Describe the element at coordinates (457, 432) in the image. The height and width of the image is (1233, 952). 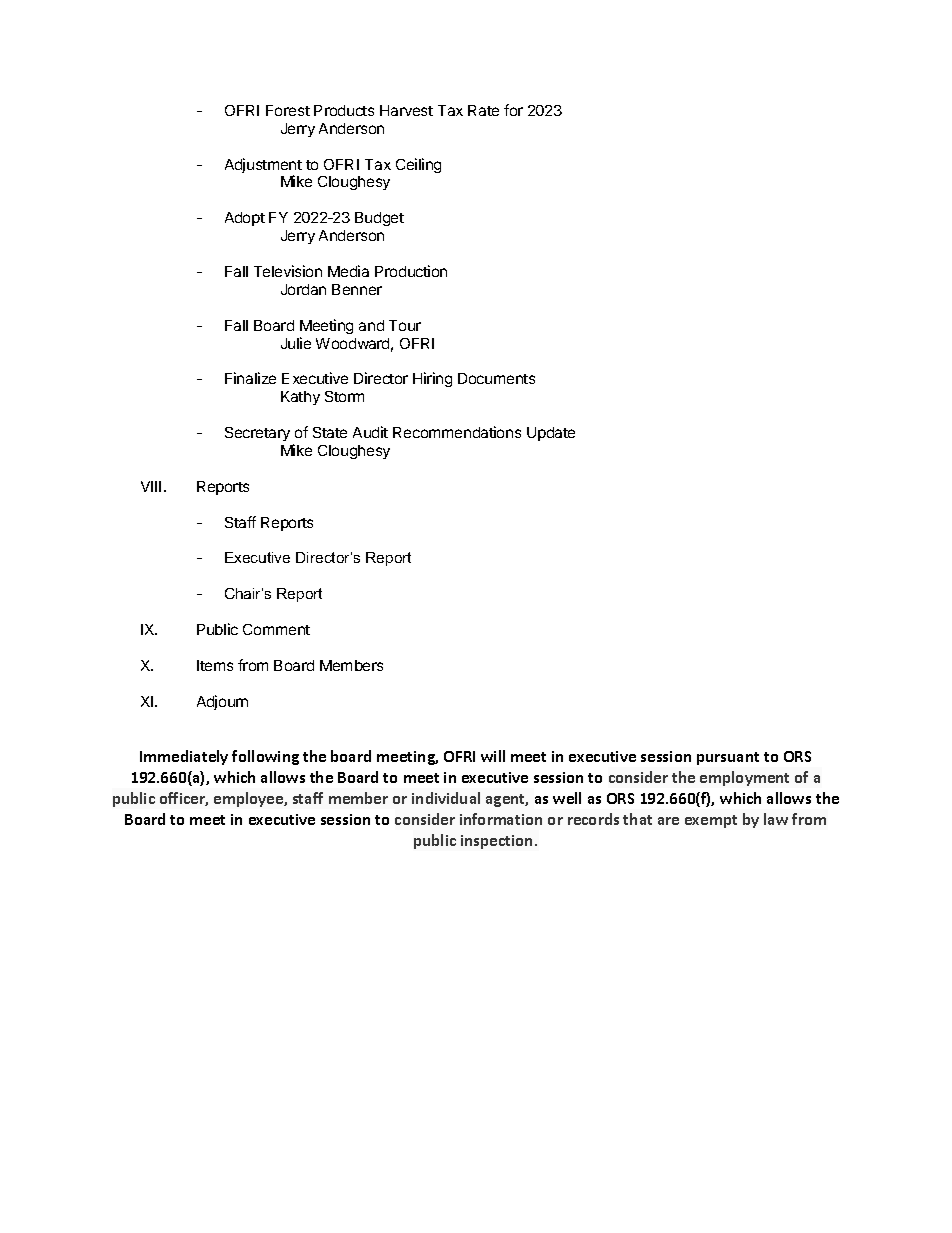
I see `Recommendations` at that location.
